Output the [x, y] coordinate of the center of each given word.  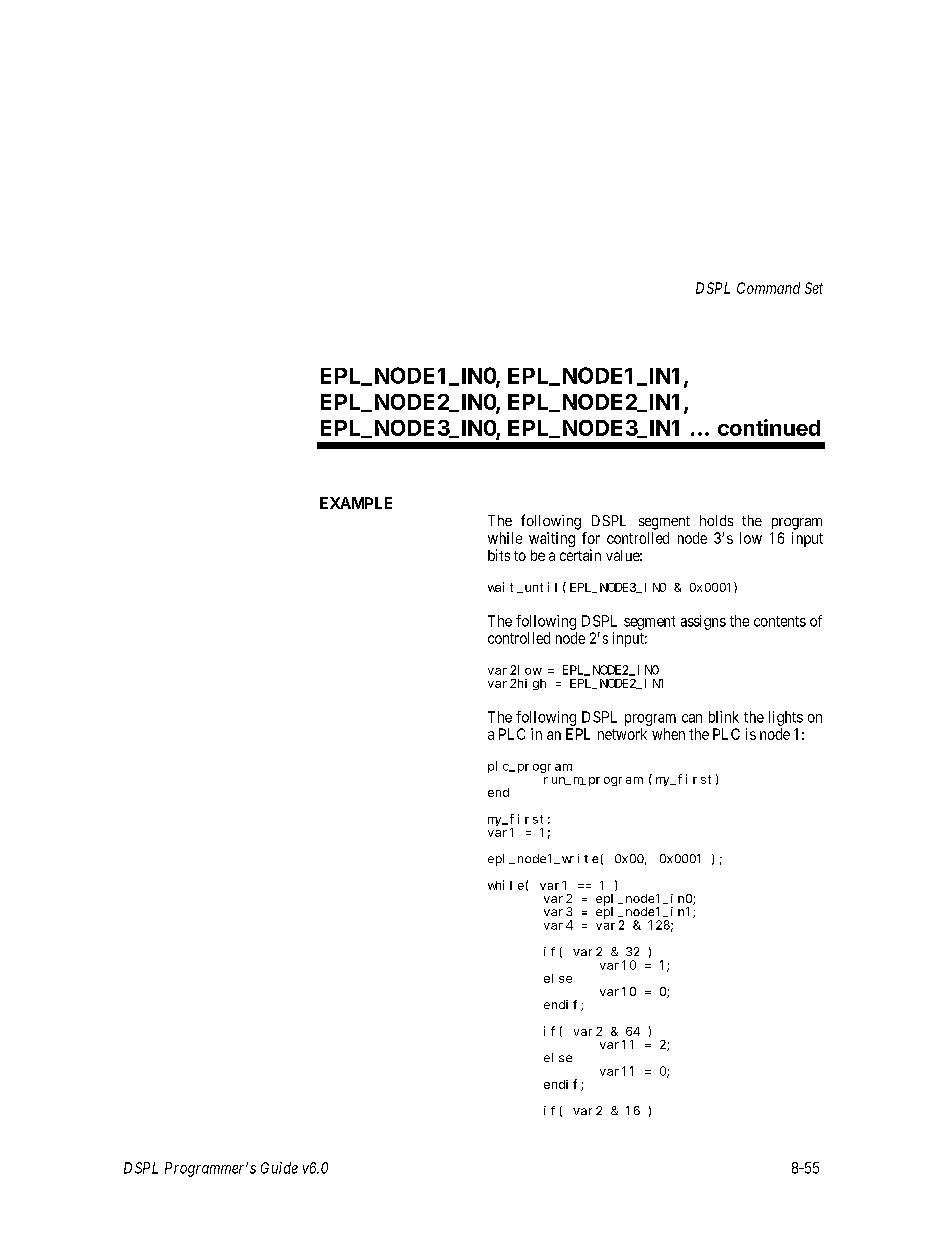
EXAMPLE [356, 503]
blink [724, 717]
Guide [279, 1168]
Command [768, 288]
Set [814, 288]
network [622, 734]
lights [786, 720]
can [692, 718]
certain [580, 555]
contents [780, 621]
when [668, 734]
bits [499, 555]
